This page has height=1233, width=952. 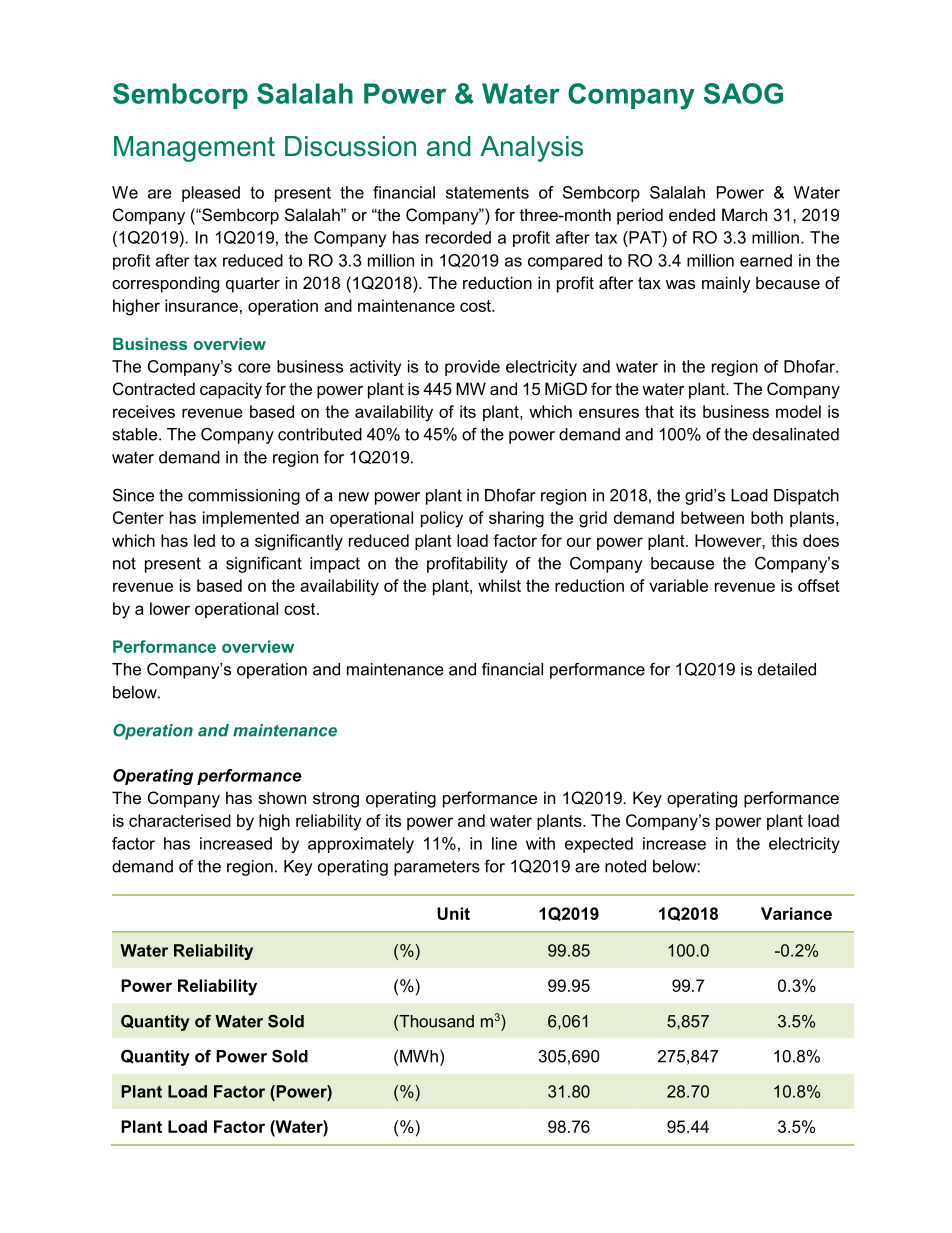 I want to click on detailed, so click(x=787, y=669).
